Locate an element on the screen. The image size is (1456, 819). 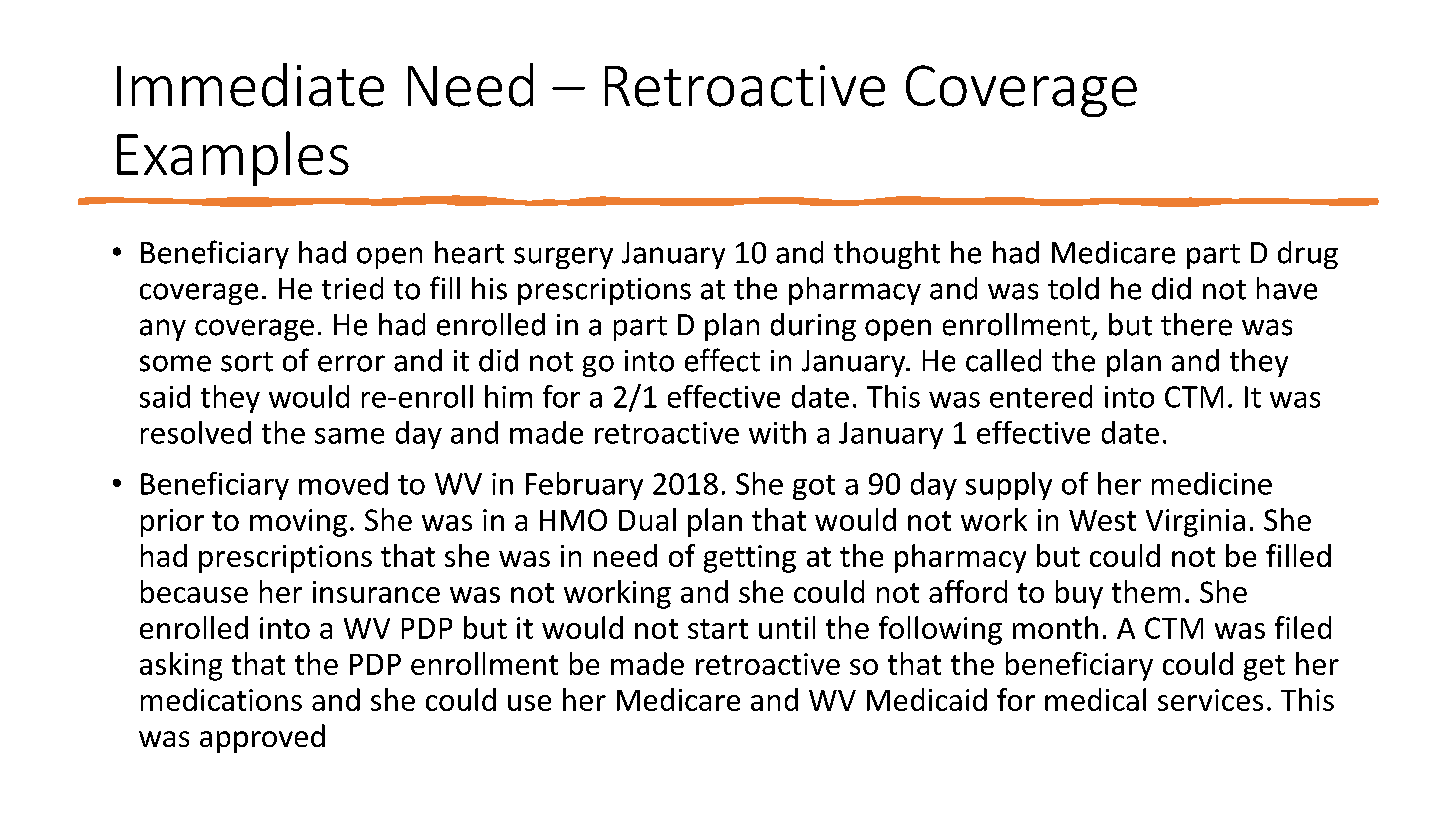
thought is located at coordinates (887, 255).
